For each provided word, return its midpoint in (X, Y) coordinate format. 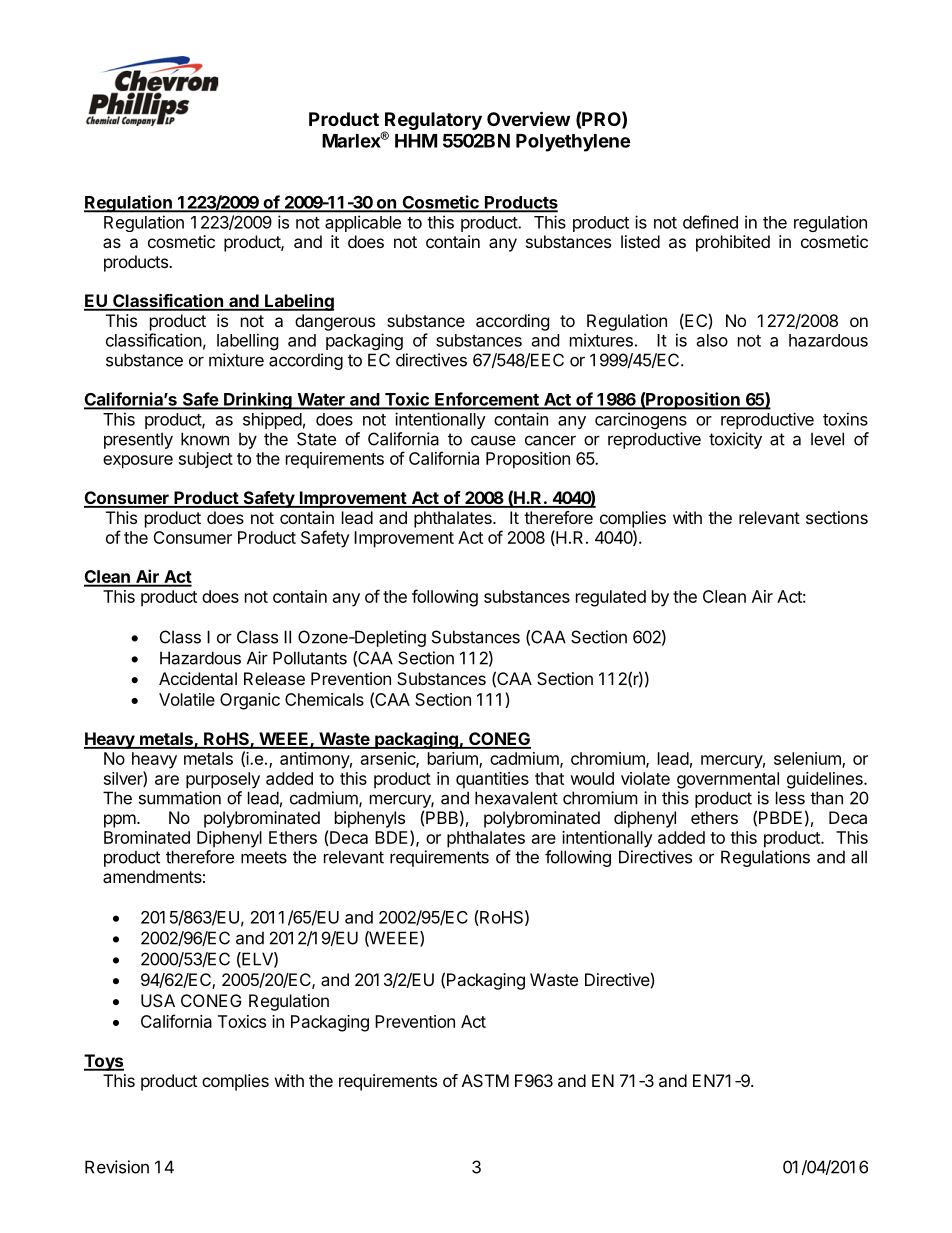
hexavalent (516, 798)
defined (710, 222)
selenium (808, 760)
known (205, 439)
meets (264, 857)
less (790, 798)
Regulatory (433, 122)
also (712, 340)
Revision (117, 1167)
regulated (611, 598)
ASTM (485, 1080)
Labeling (298, 302)
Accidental (198, 678)
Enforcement (487, 400)
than (826, 798)
